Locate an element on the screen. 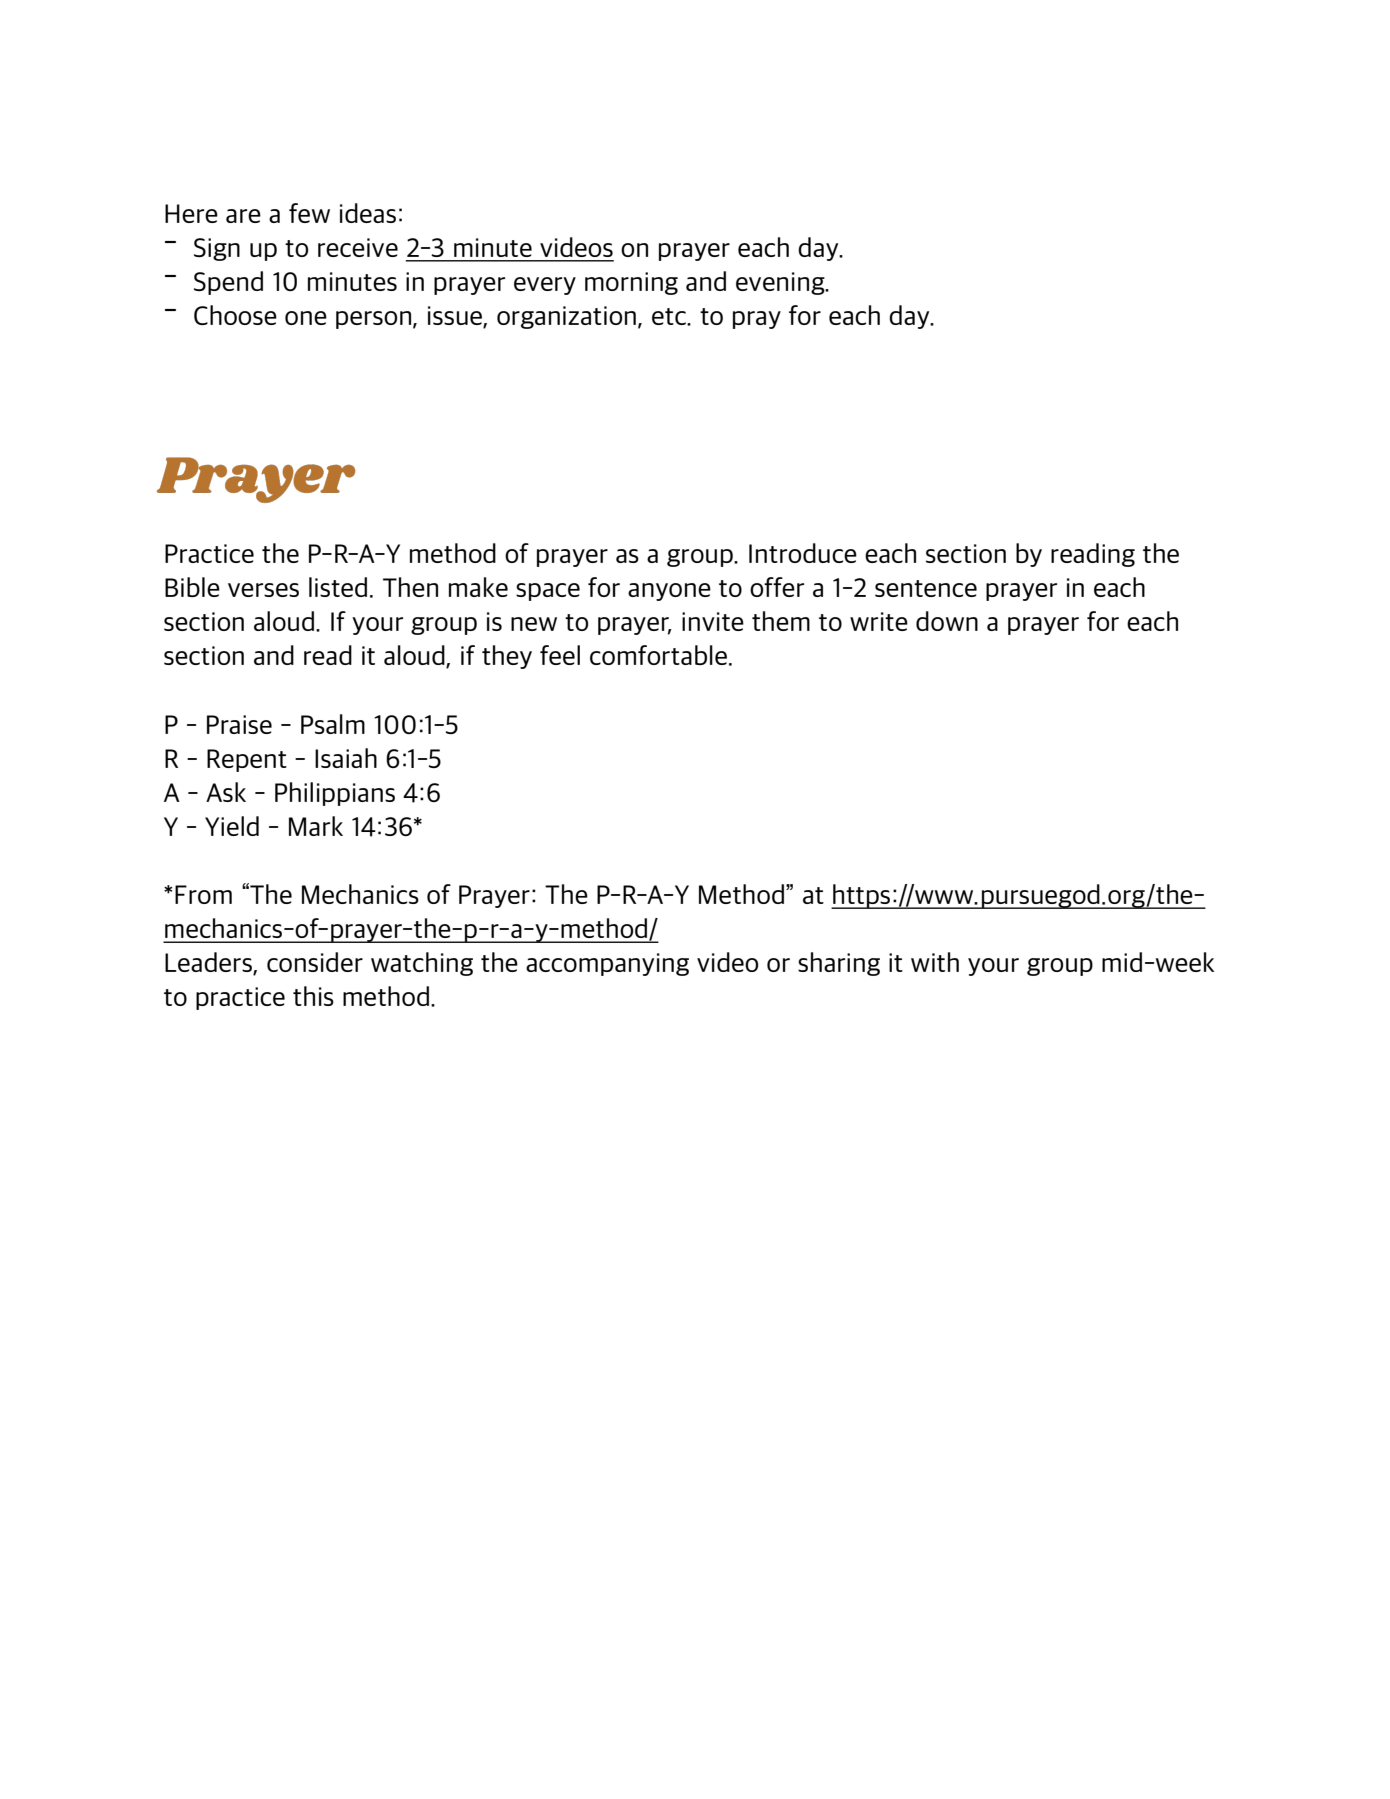 This screenshot has height=1799, width=1390. Praise is located at coordinates (239, 724).
